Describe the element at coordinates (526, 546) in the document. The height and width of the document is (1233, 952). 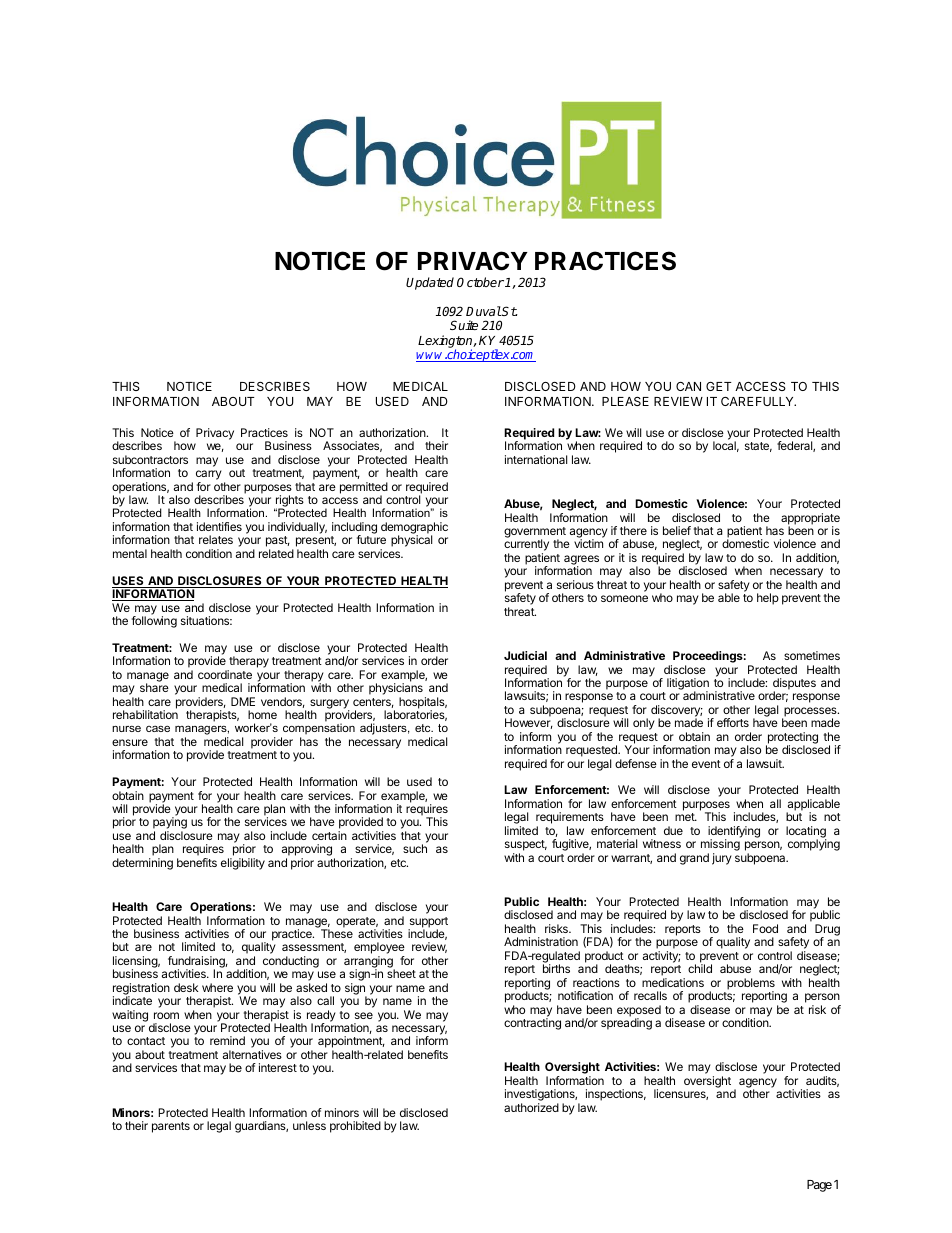
I see `currently` at that location.
